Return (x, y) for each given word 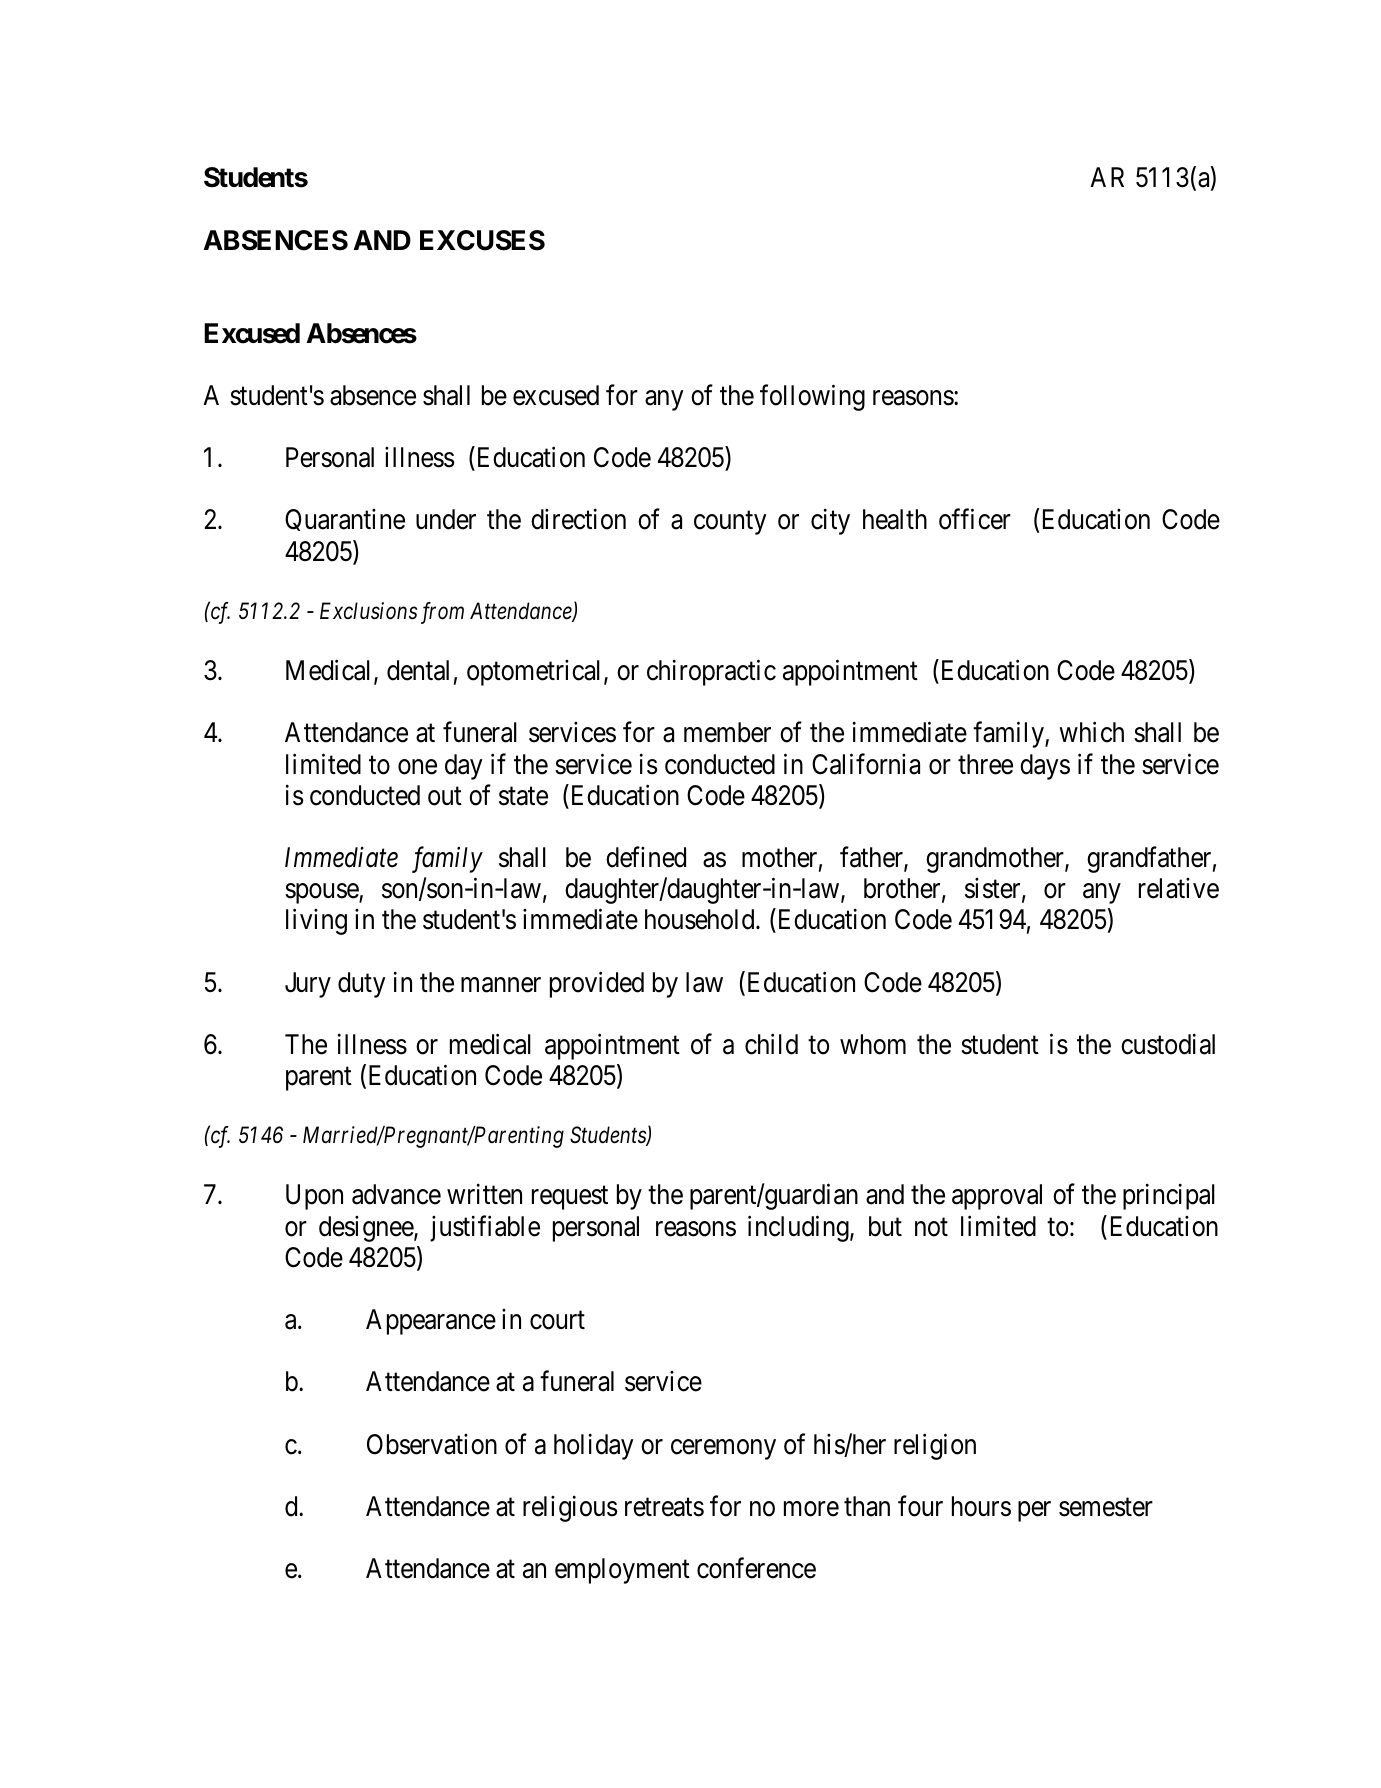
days (1045, 767)
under (446, 519)
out (445, 796)
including (799, 1228)
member (727, 732)
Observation (432, 1444)
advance (396, 1194)
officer (975, 519)
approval (997, 1197)
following (812, 397)
